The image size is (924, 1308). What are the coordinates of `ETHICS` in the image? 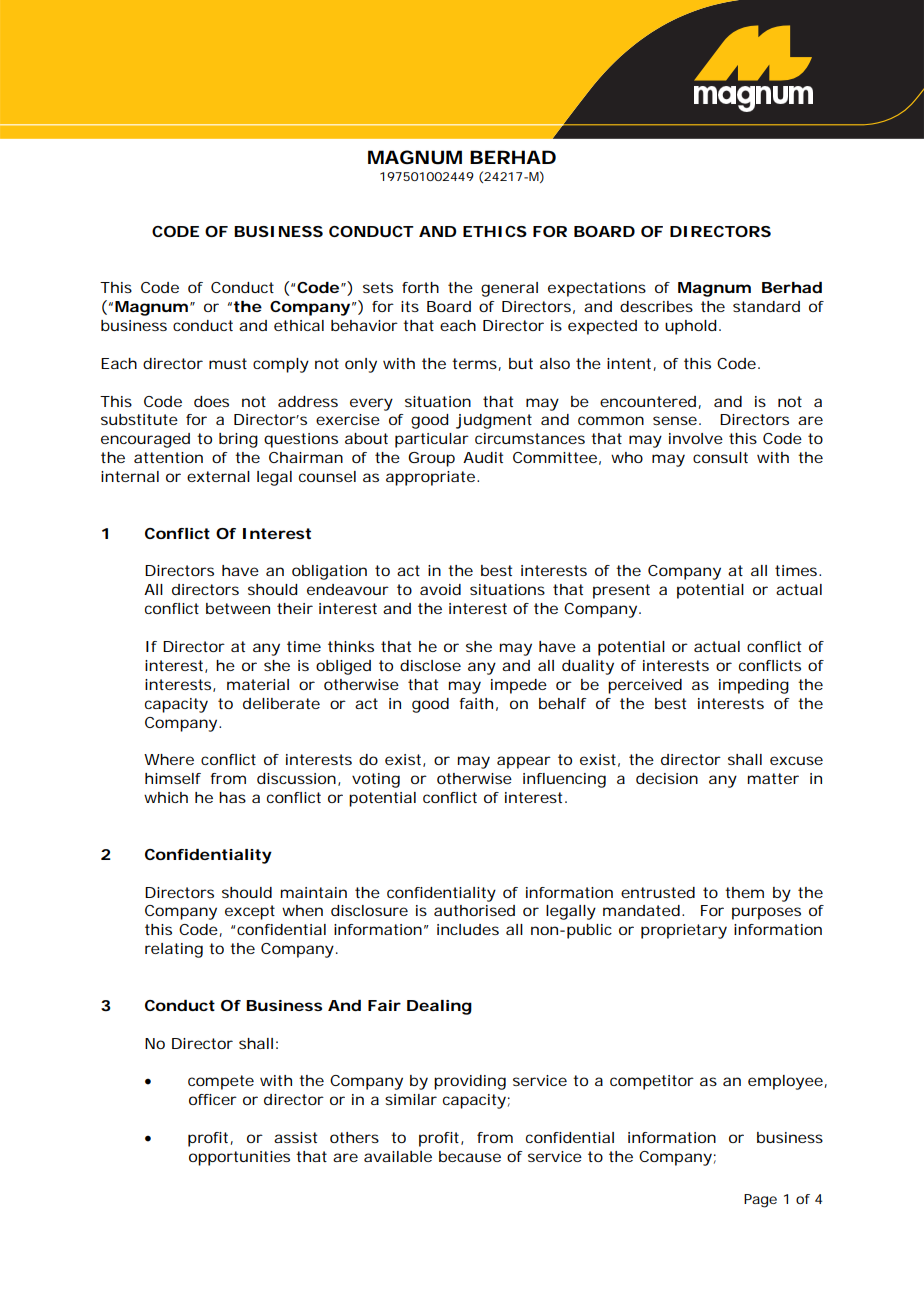 It's located at (495, 231).
